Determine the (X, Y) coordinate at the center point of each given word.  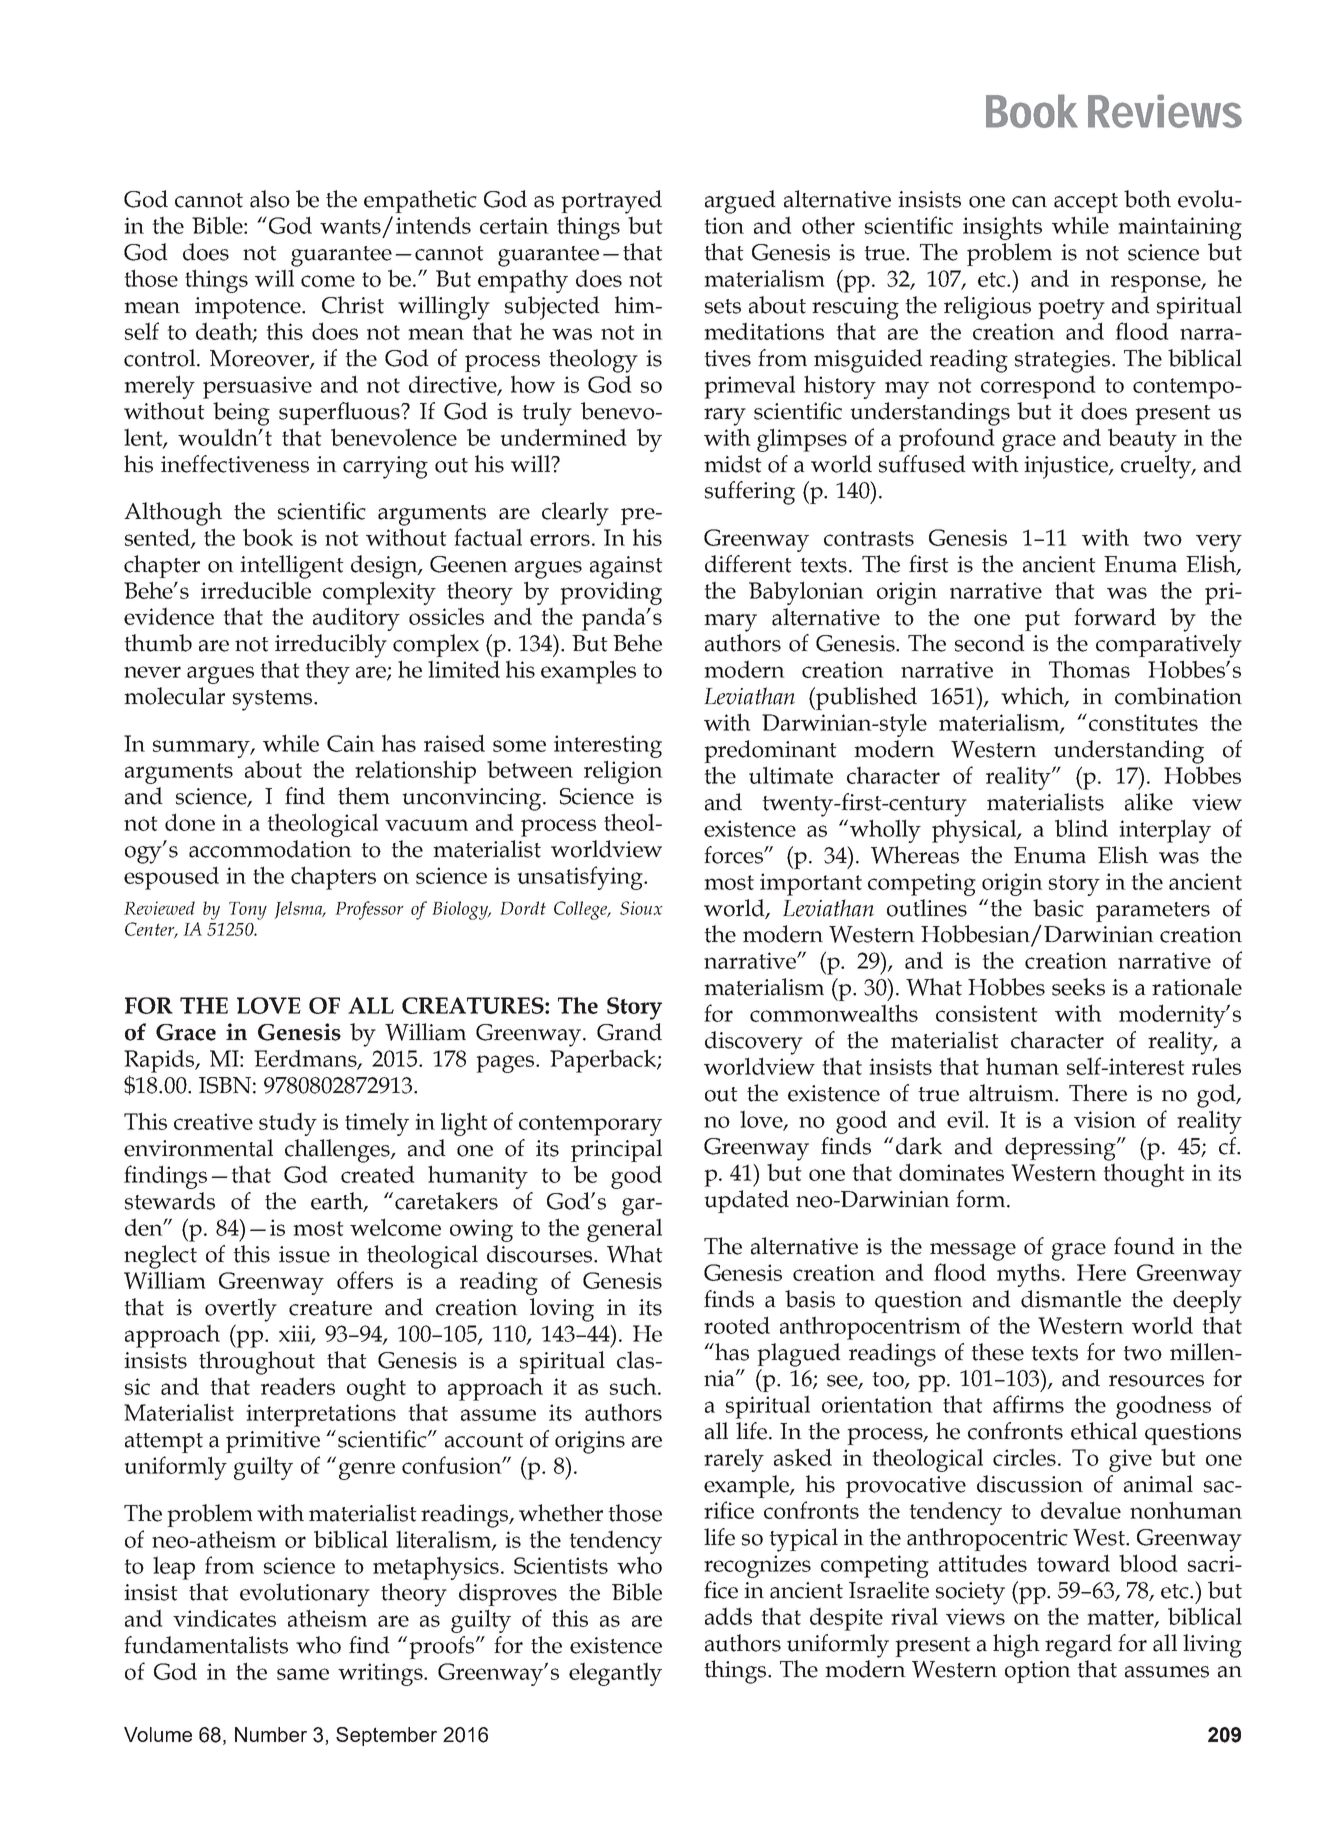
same (303, 1674)
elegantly (615, 1674)
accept (1086, 203)
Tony (248, 911)
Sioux (641, 908)
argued (740, 202)
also (270, 199)
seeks (1078, 987)
